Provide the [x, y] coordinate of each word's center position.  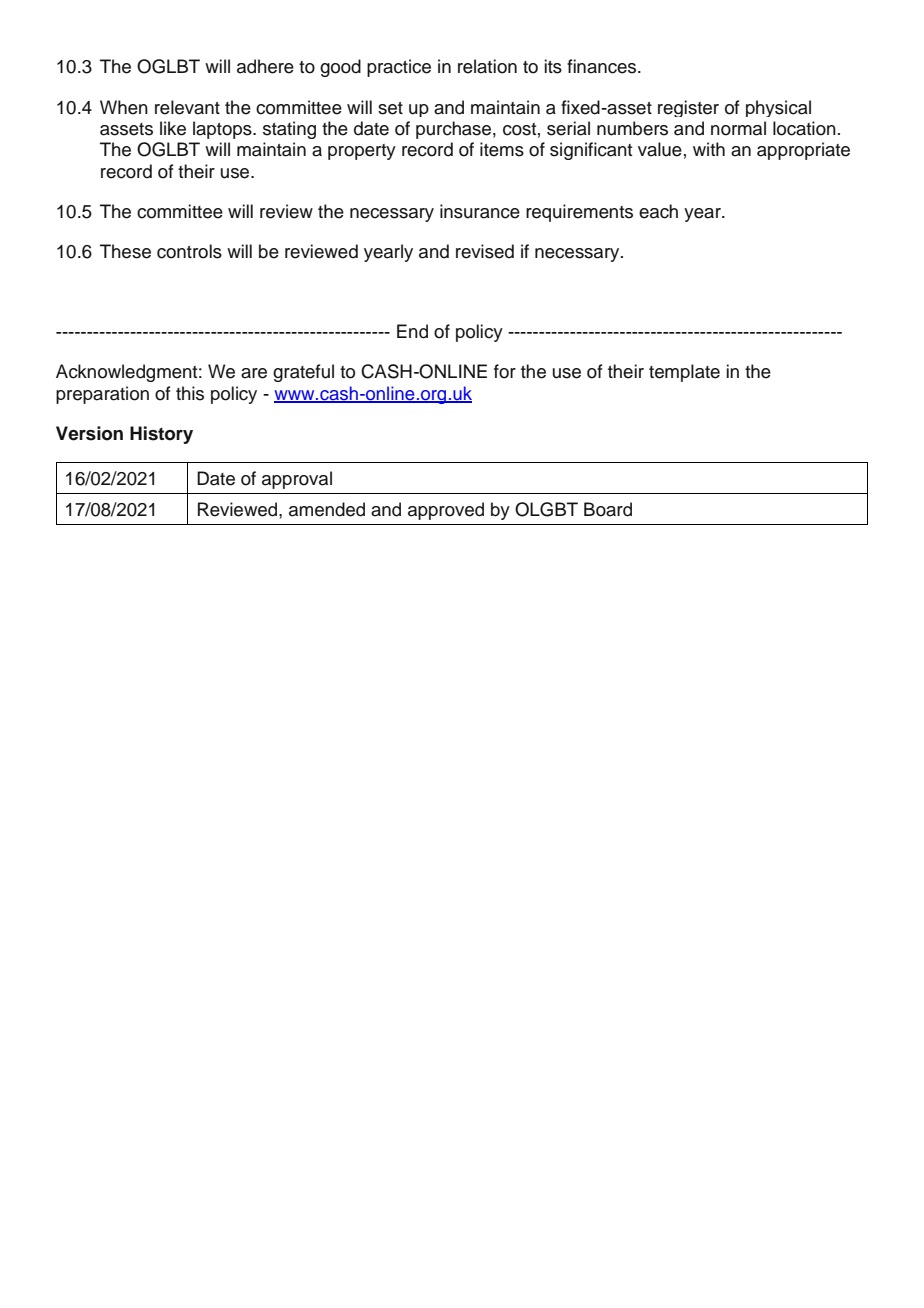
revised [485, 251]
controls [189, 251]
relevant [187, 107]
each [658, 211]
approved [446, 511]
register [688, 108]
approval [297, 480]
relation [487, 66]
